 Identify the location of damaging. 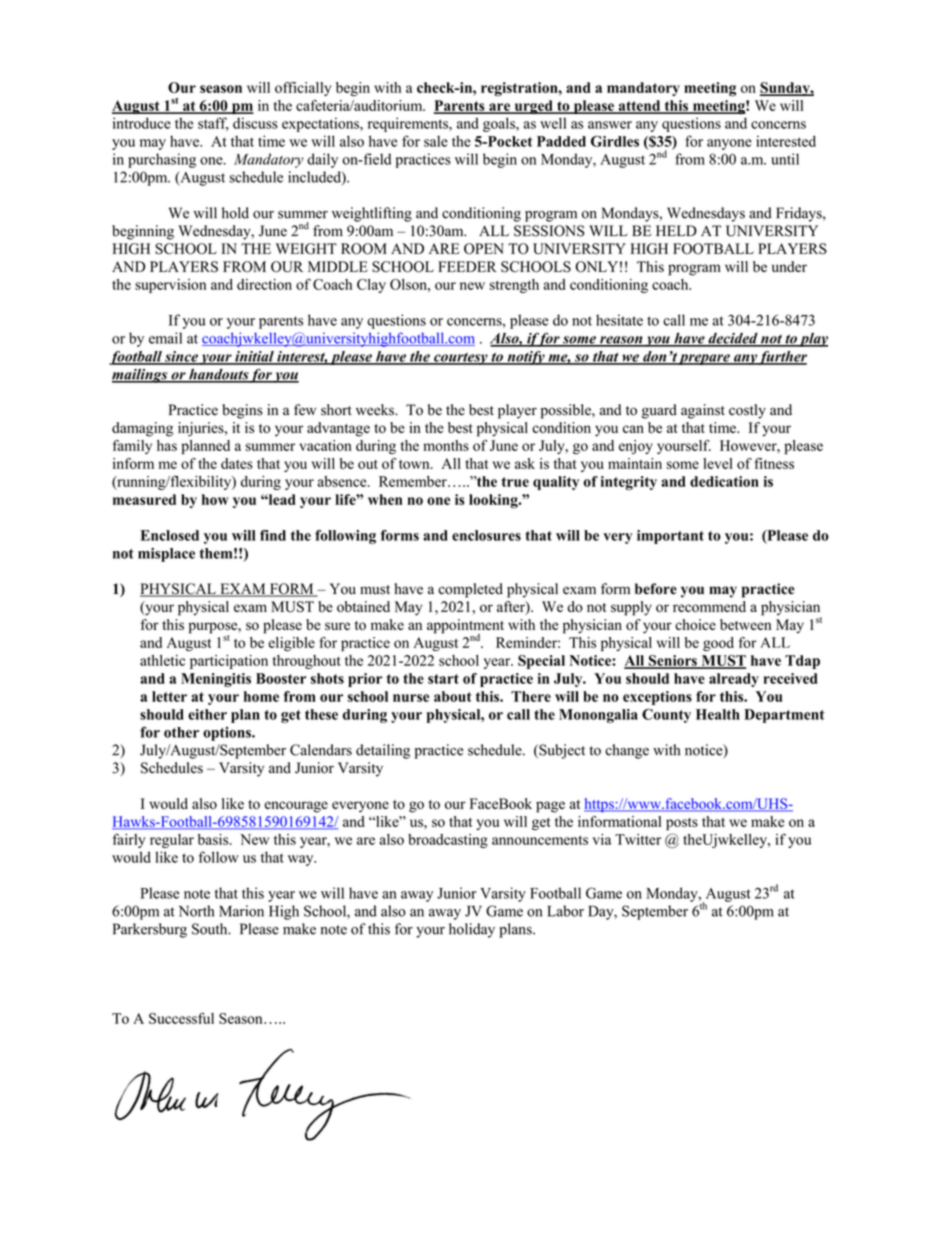
(142, 429).
